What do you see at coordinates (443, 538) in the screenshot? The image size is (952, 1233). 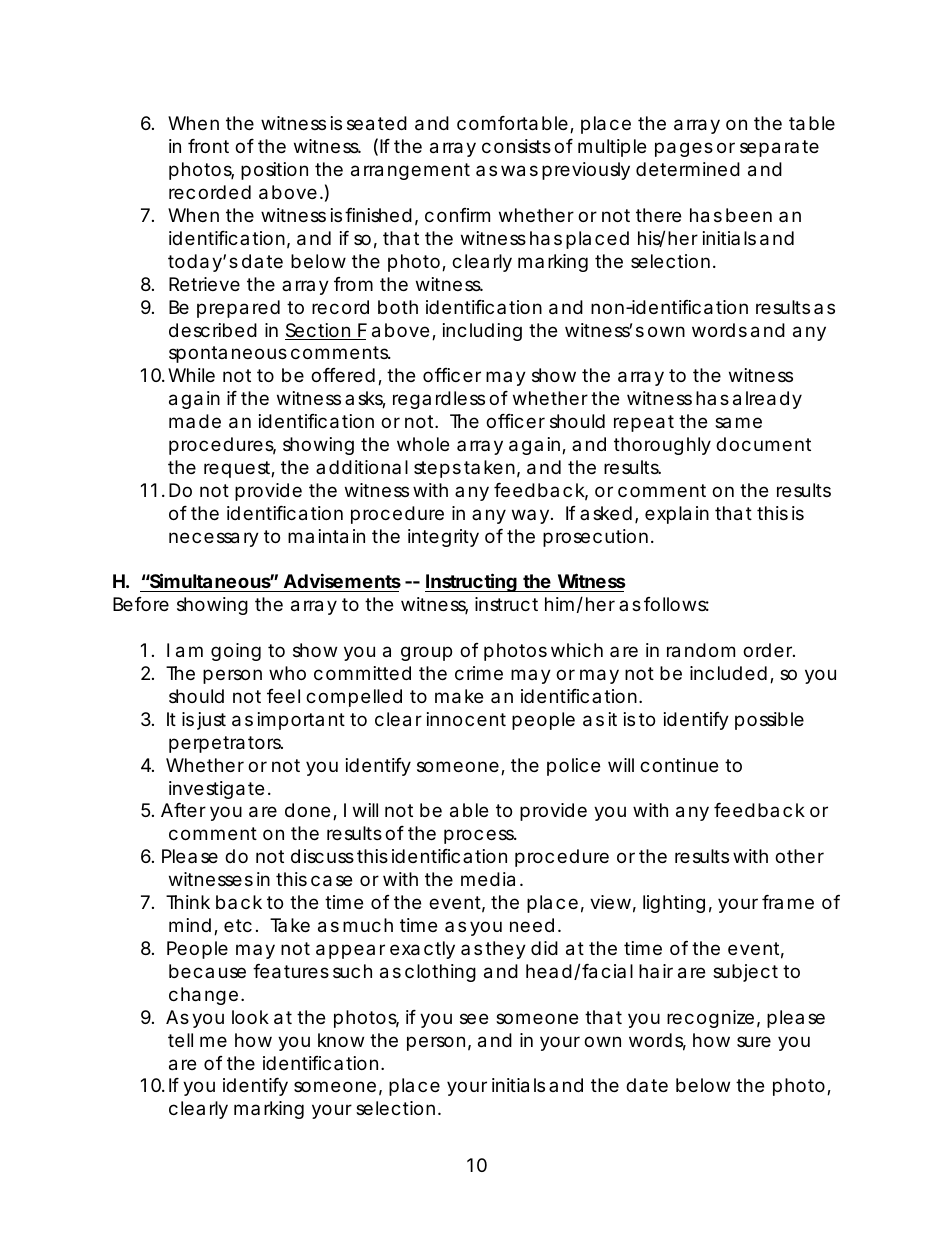 I see `integrity` at bounding box center [443, 538].
